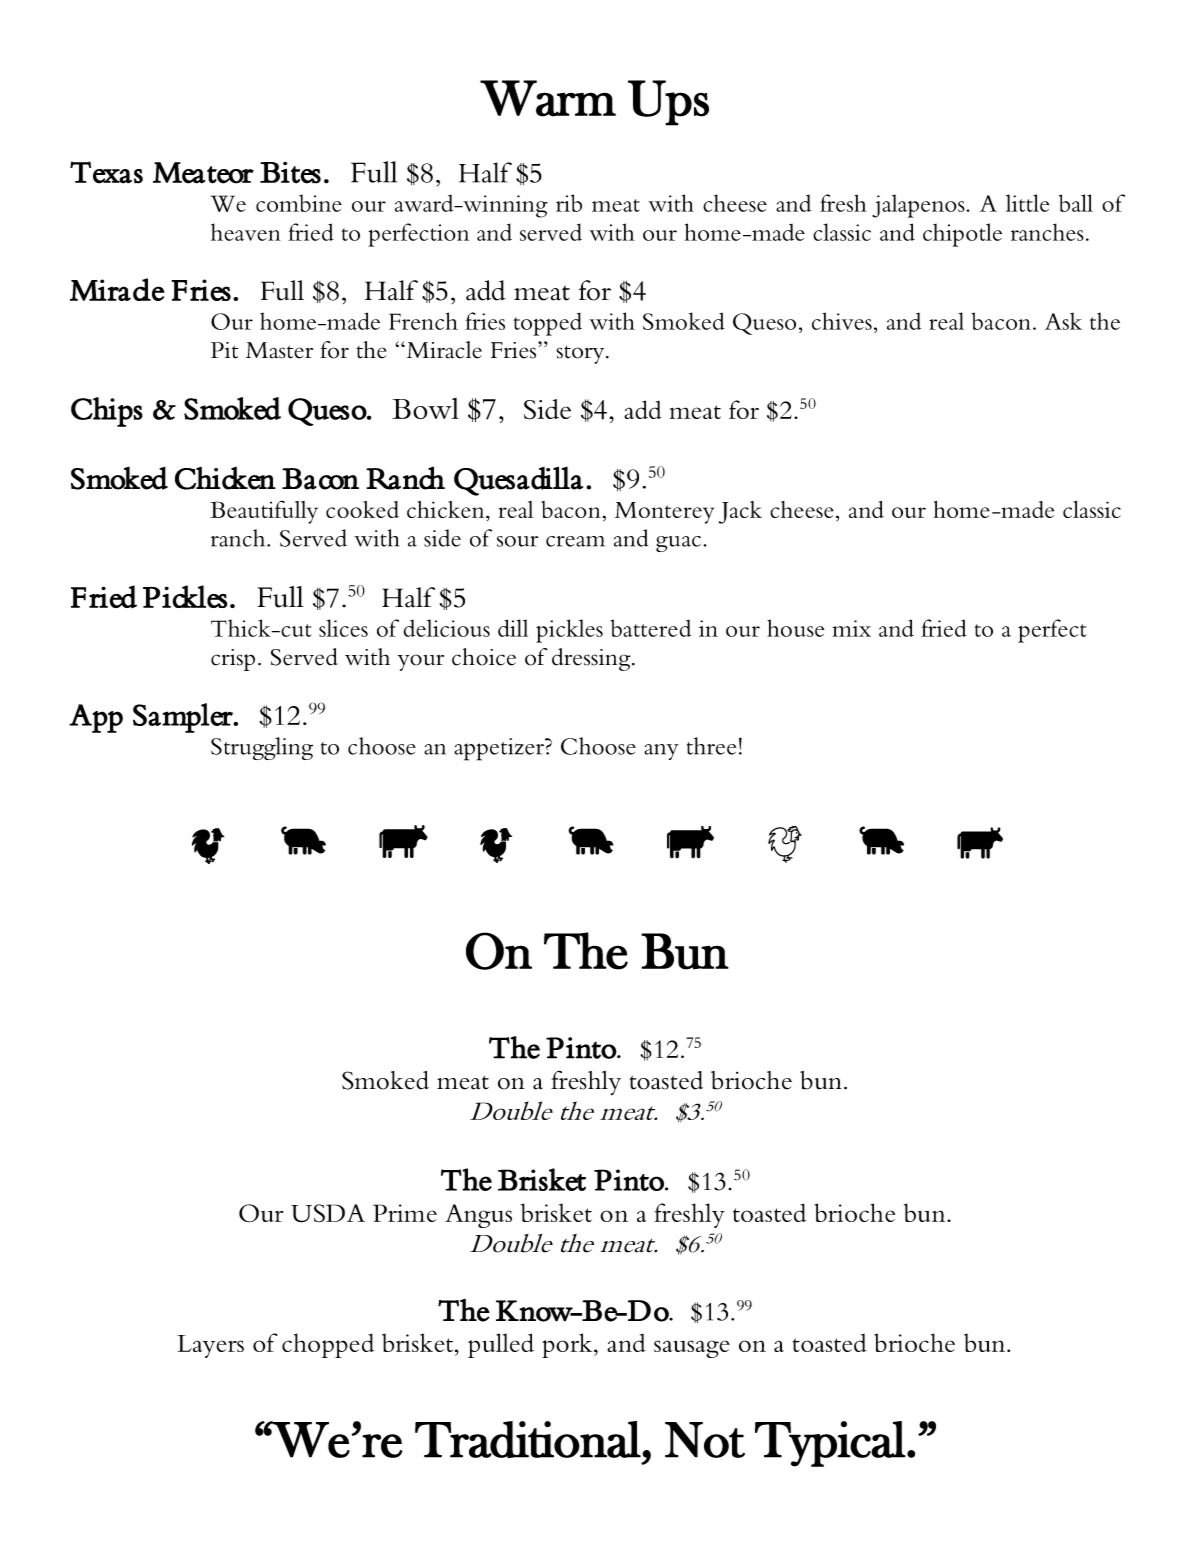 The height and width of the screenshot is (1542, 1192). I want to click on jalapenos, so click(919, 206).
